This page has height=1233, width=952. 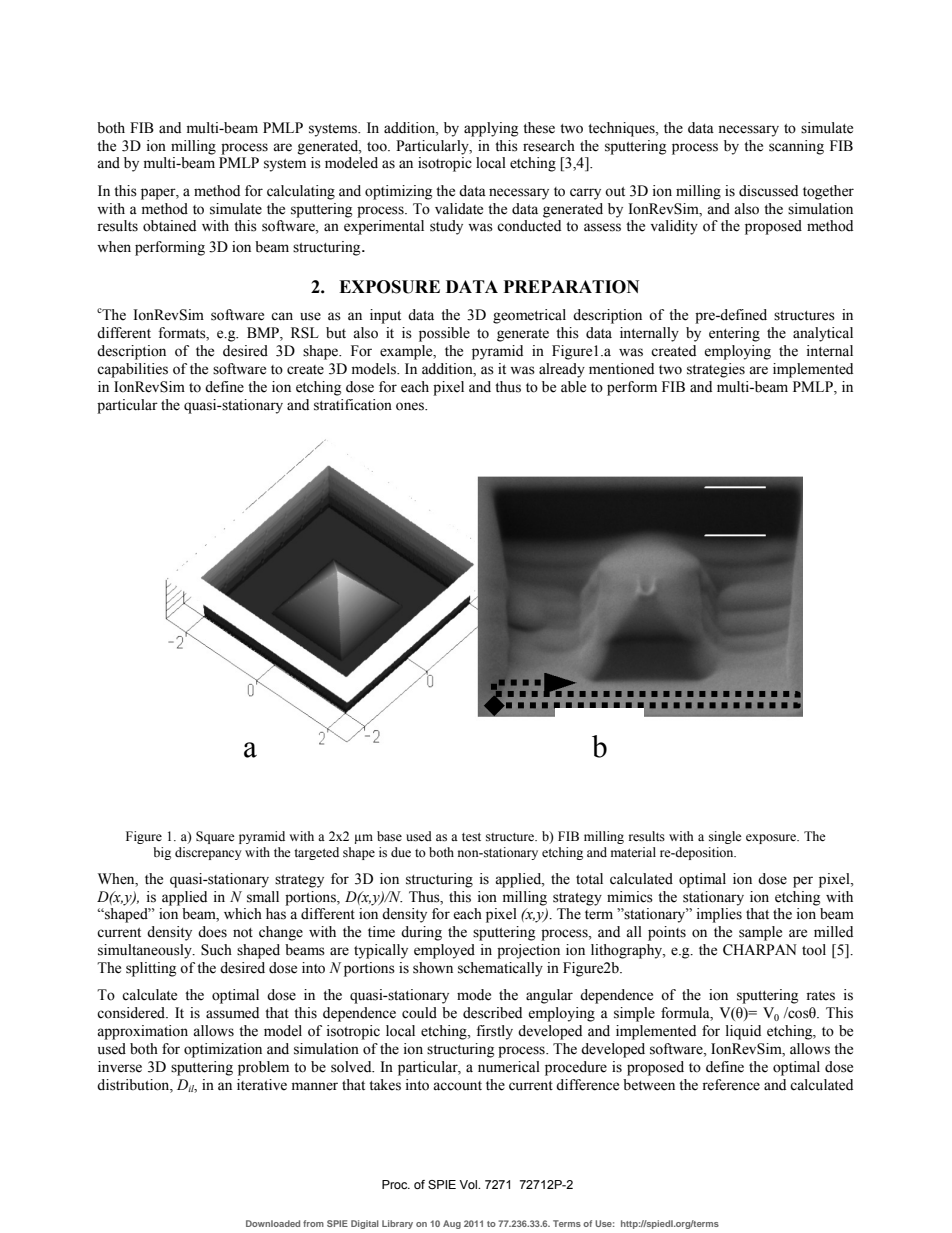 What do you see at coordinates (725, 837) in the page?
I see `single` at bounding box center [725, 837].
